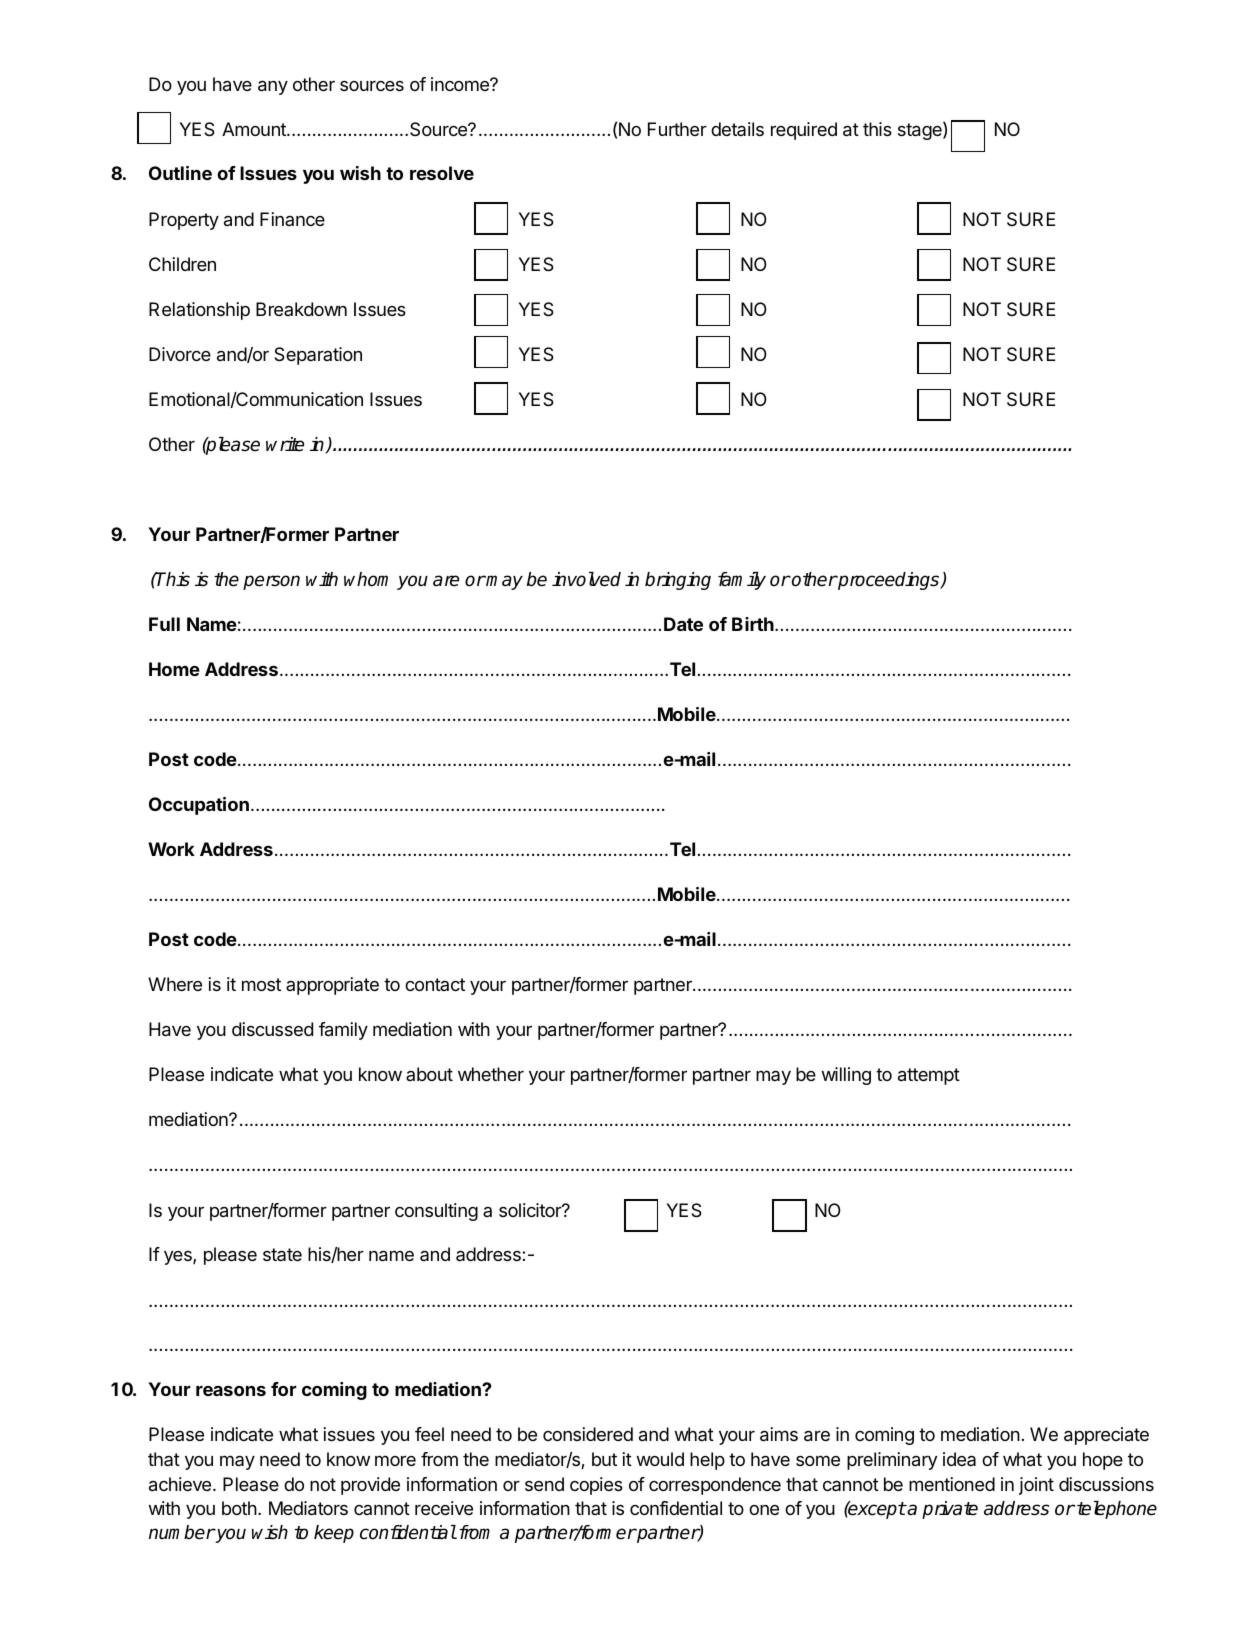  What do you see at coordinates (754, 624) in the screenshot?
I see `Birth` at bounding box center [754, 624].
